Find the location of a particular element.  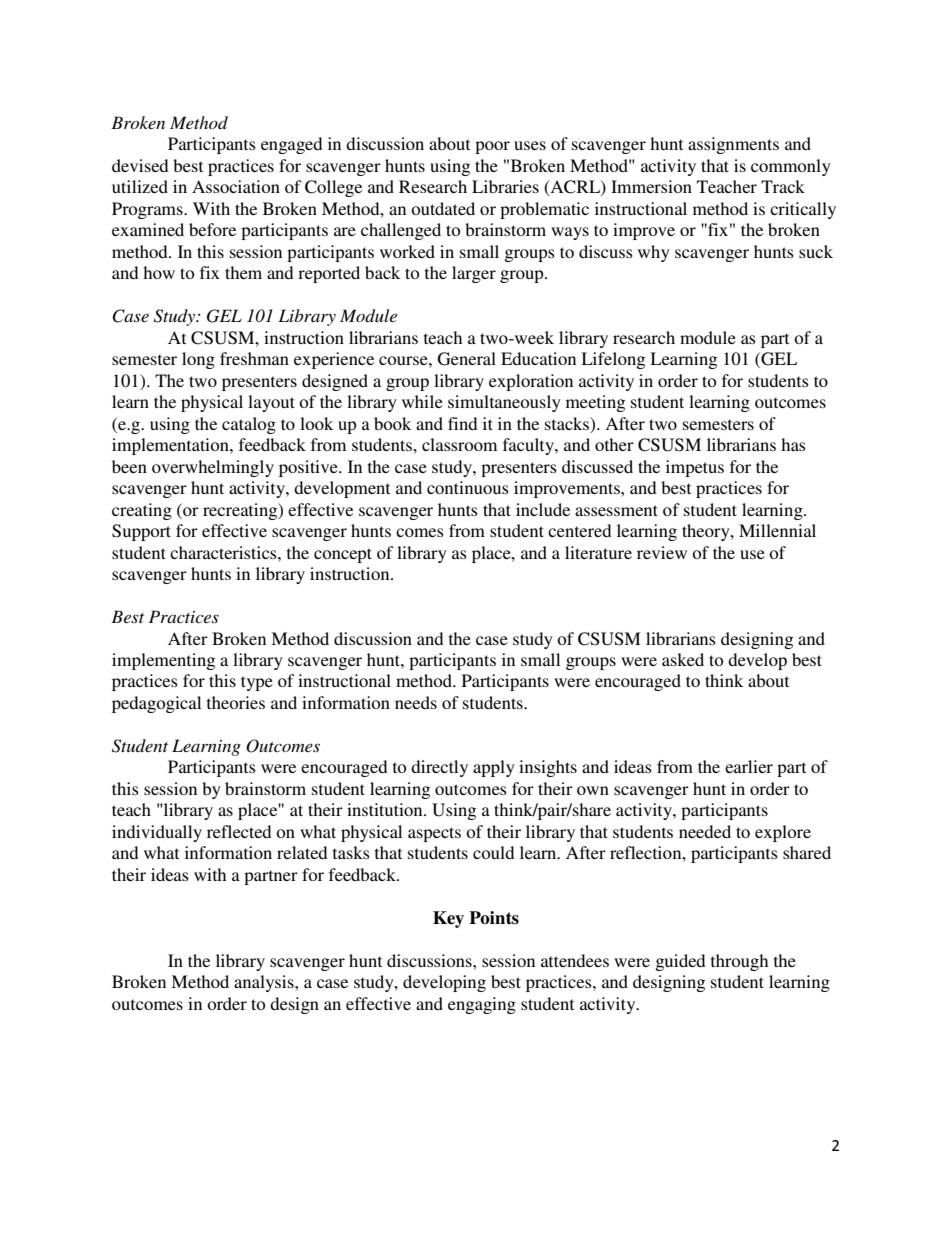

freshman is located at coordinates (254, 358).
